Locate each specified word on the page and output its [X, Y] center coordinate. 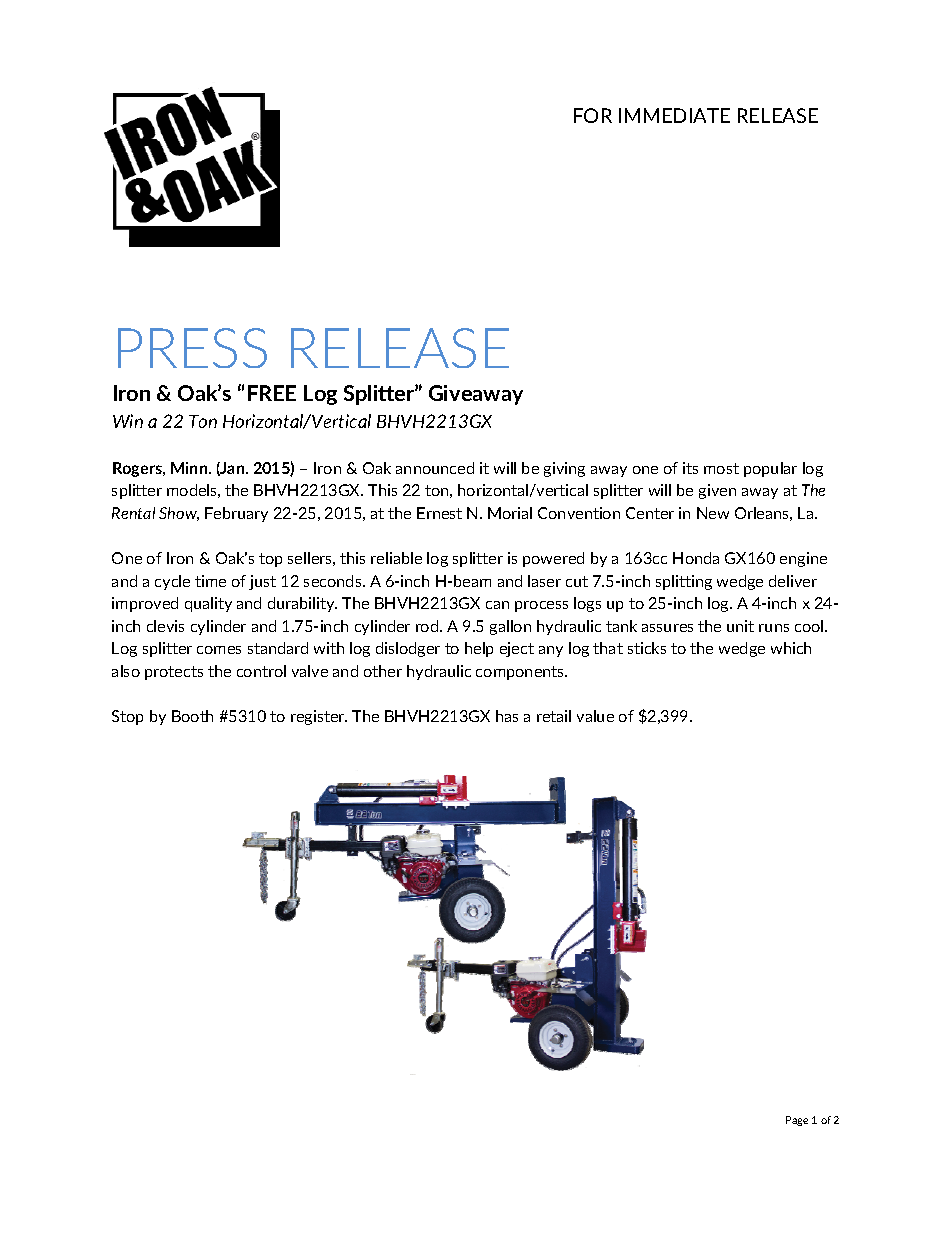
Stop [127, 717]
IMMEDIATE [674, 115]
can [497, 605]
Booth [192, 716]
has [507, 716]
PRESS [192, 348]
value [595, 716]
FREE [272, 393]
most [721, 468]
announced [435, 468]
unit [740, 626]
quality [208, 604]
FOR [593, 115]
